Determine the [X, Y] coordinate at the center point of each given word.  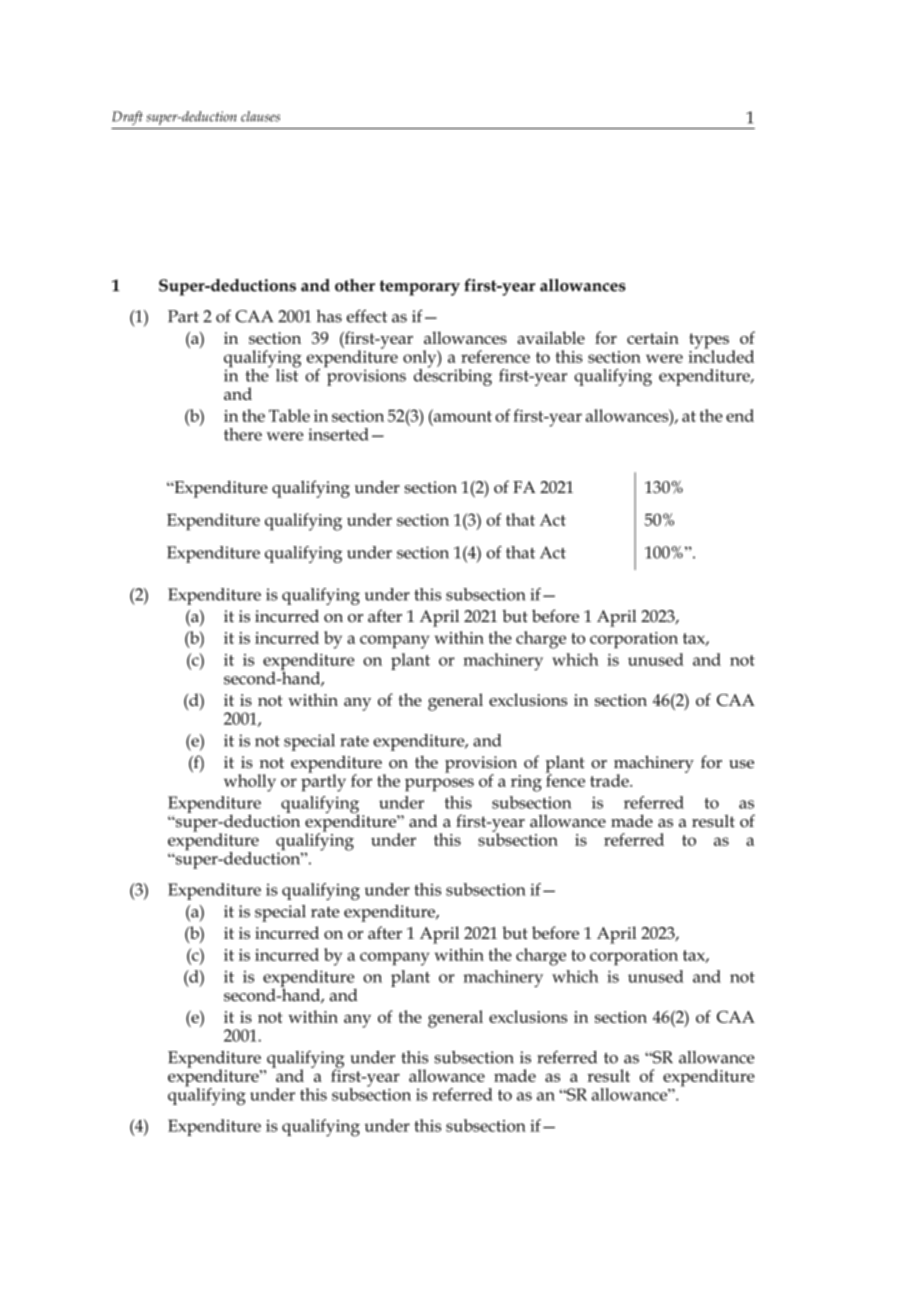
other [355, 285]
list [288, 374]
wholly [250, 783]
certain [653, 338]
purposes [439, 785]
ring [526, 783]
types [709, 342]
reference [495, 356]
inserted [338, 434]
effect [367, 316]
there [243, 434]
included [721, 355]
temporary [420, 288]
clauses [260, 116]
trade [610, 780]
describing [453, 376]
